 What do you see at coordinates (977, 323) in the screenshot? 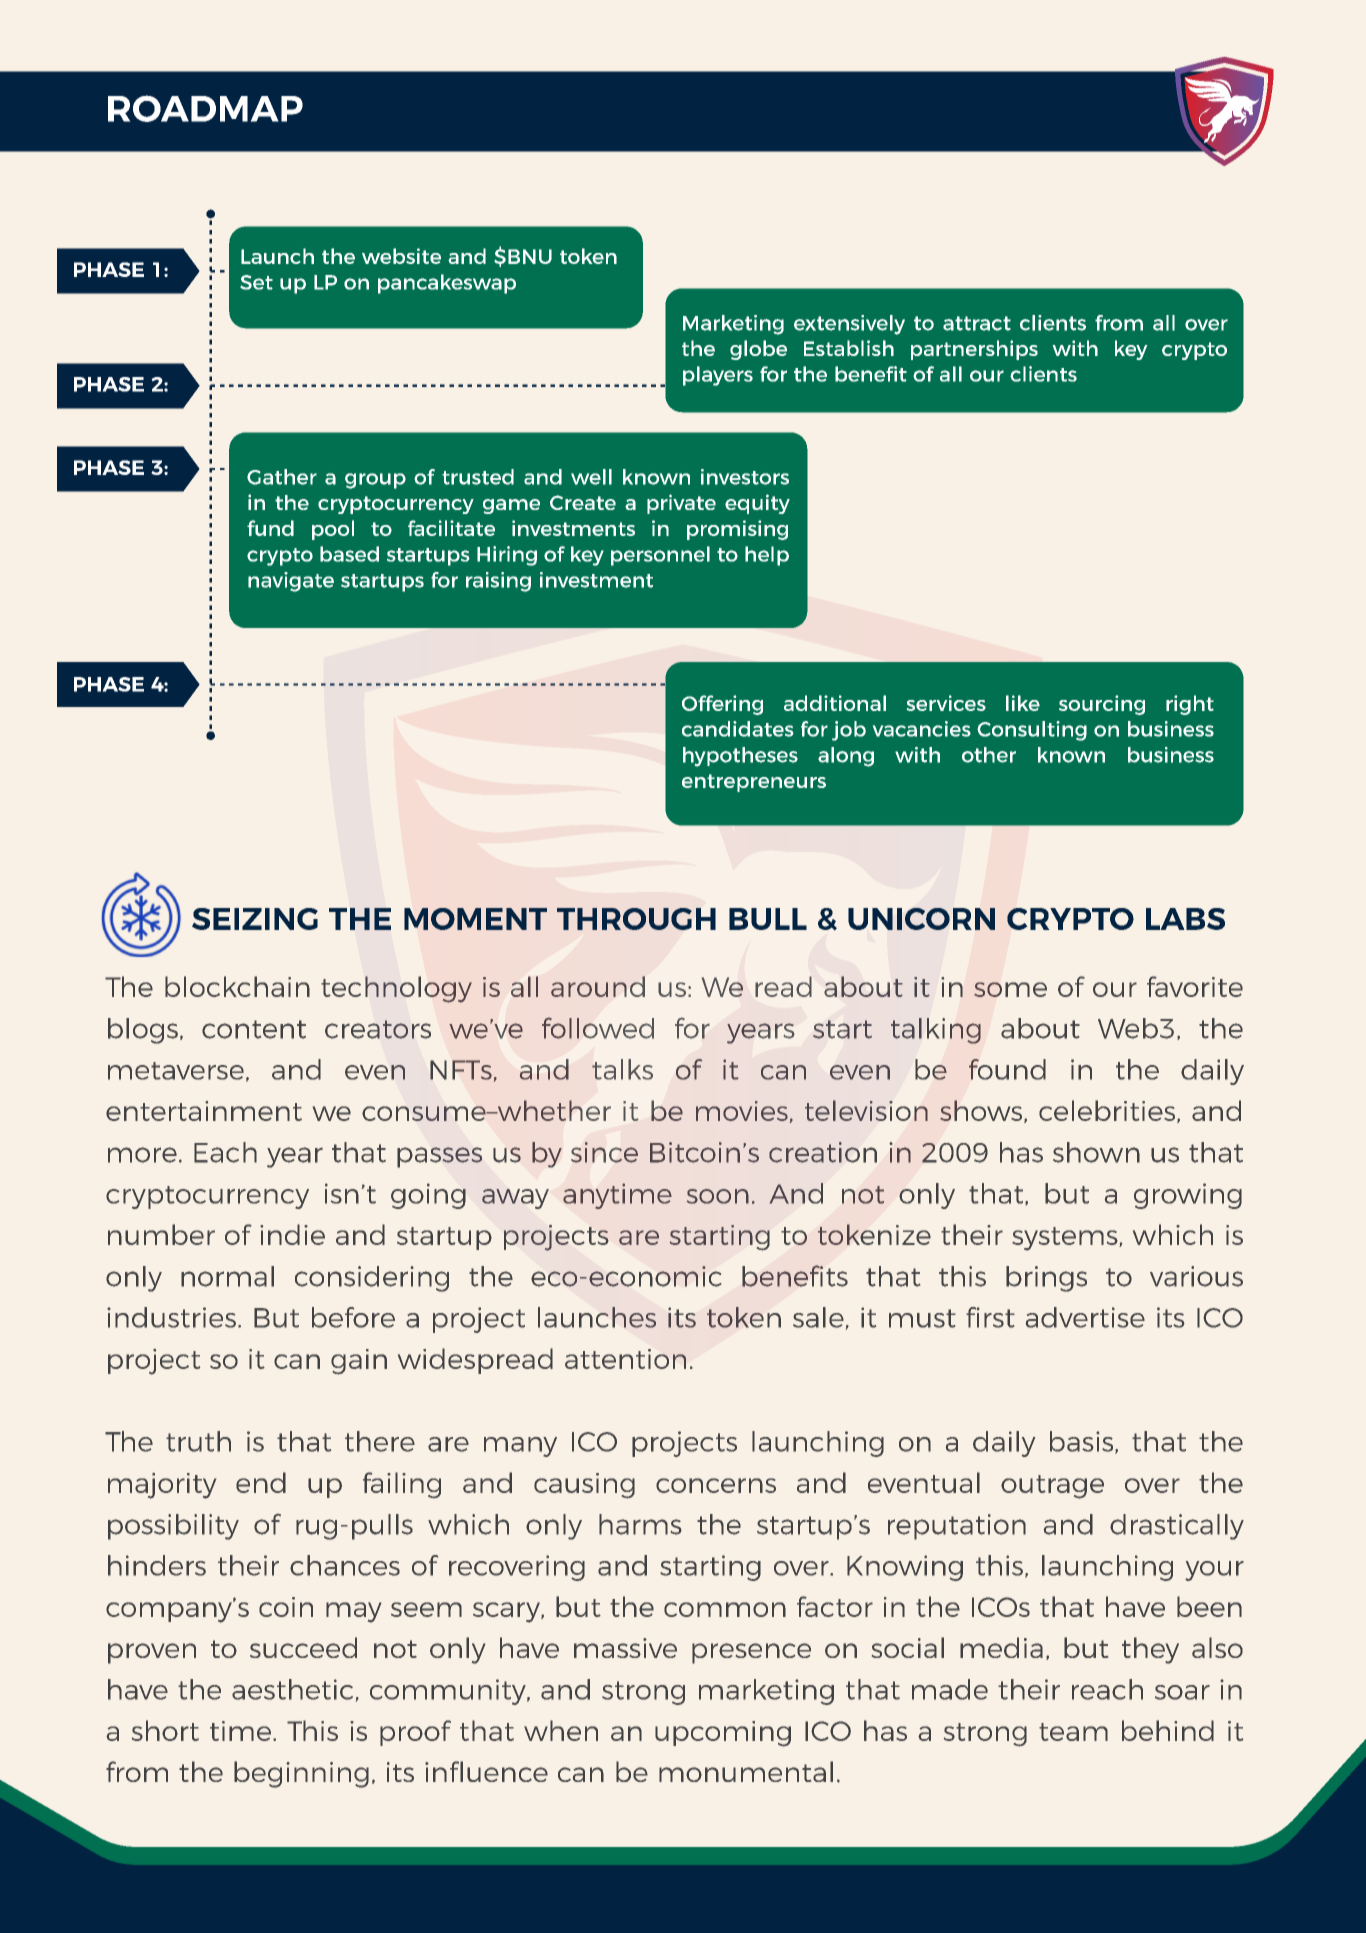
I see `attract` at bounding box center [977, 323].
